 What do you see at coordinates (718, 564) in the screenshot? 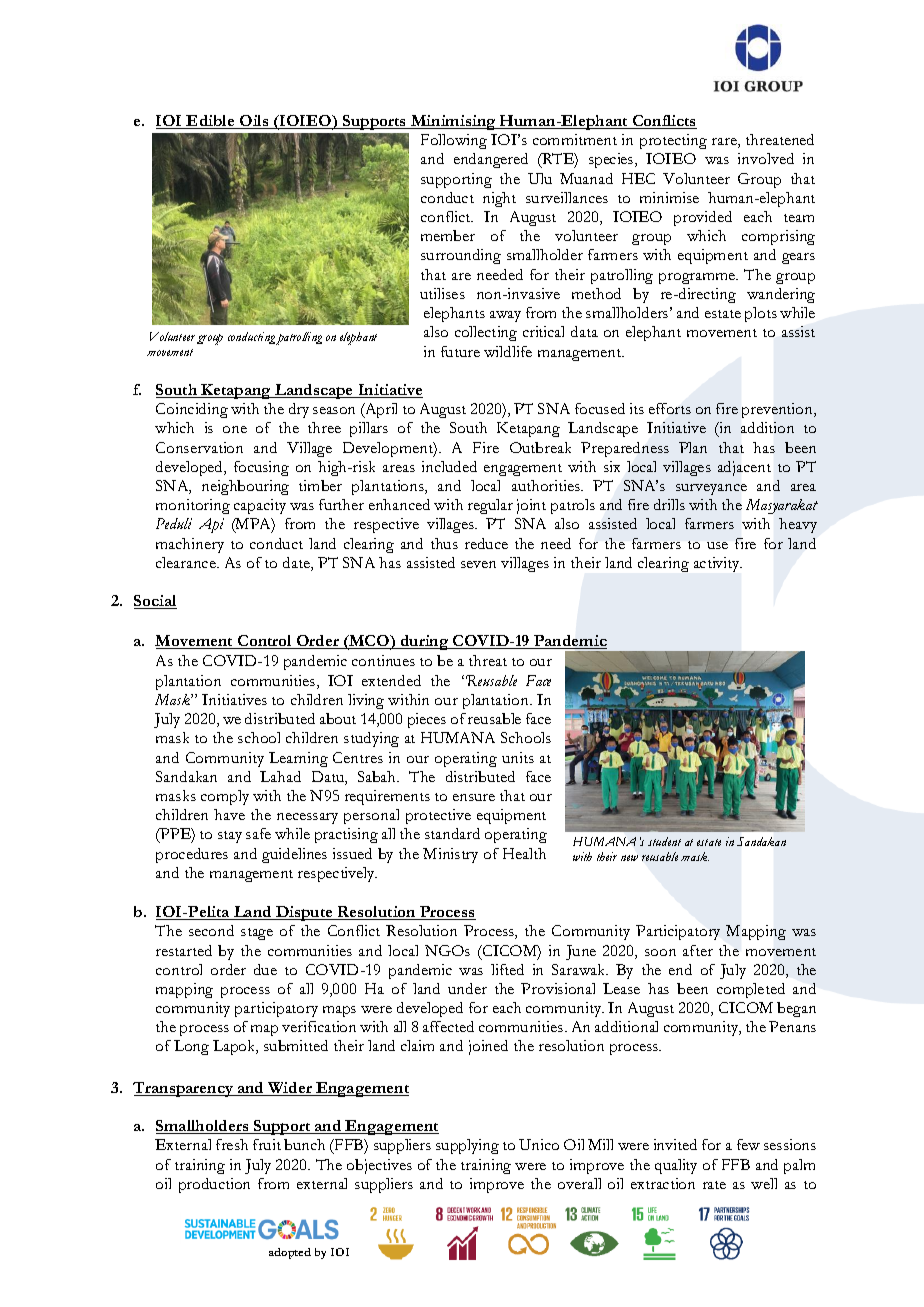
I see `activity` at bounding box center [718, 564].
